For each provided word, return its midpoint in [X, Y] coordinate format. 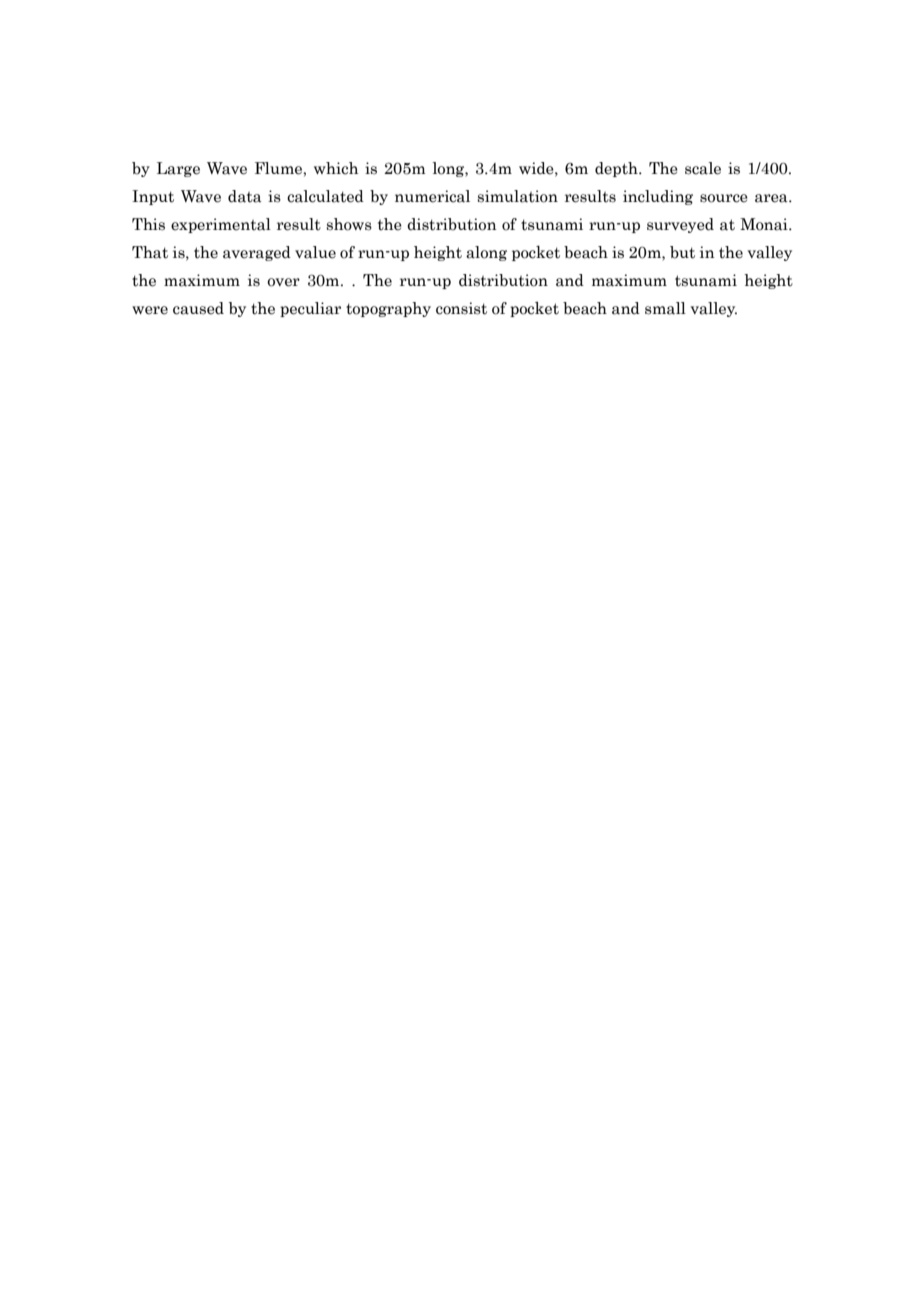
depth [617, 169]
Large [178, 169]
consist [461, 308]
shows [349, 224]
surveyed [680, 225]
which [336, 168]
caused [198, 308]
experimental [221, 225]
